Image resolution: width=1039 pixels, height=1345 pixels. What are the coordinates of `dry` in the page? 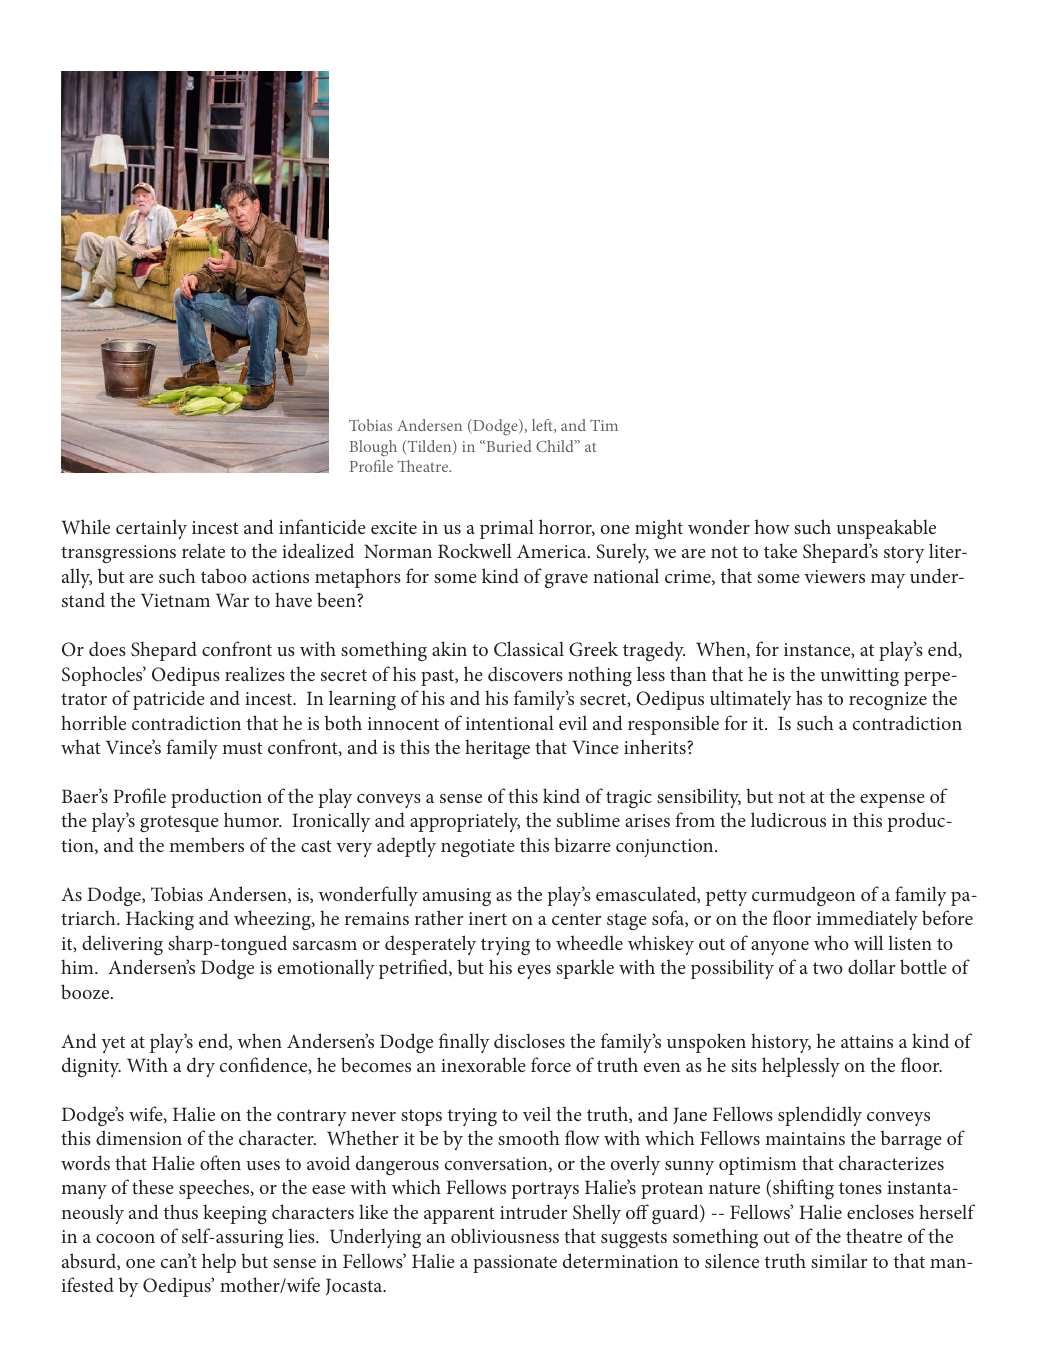 It's located at (201, 1067).
